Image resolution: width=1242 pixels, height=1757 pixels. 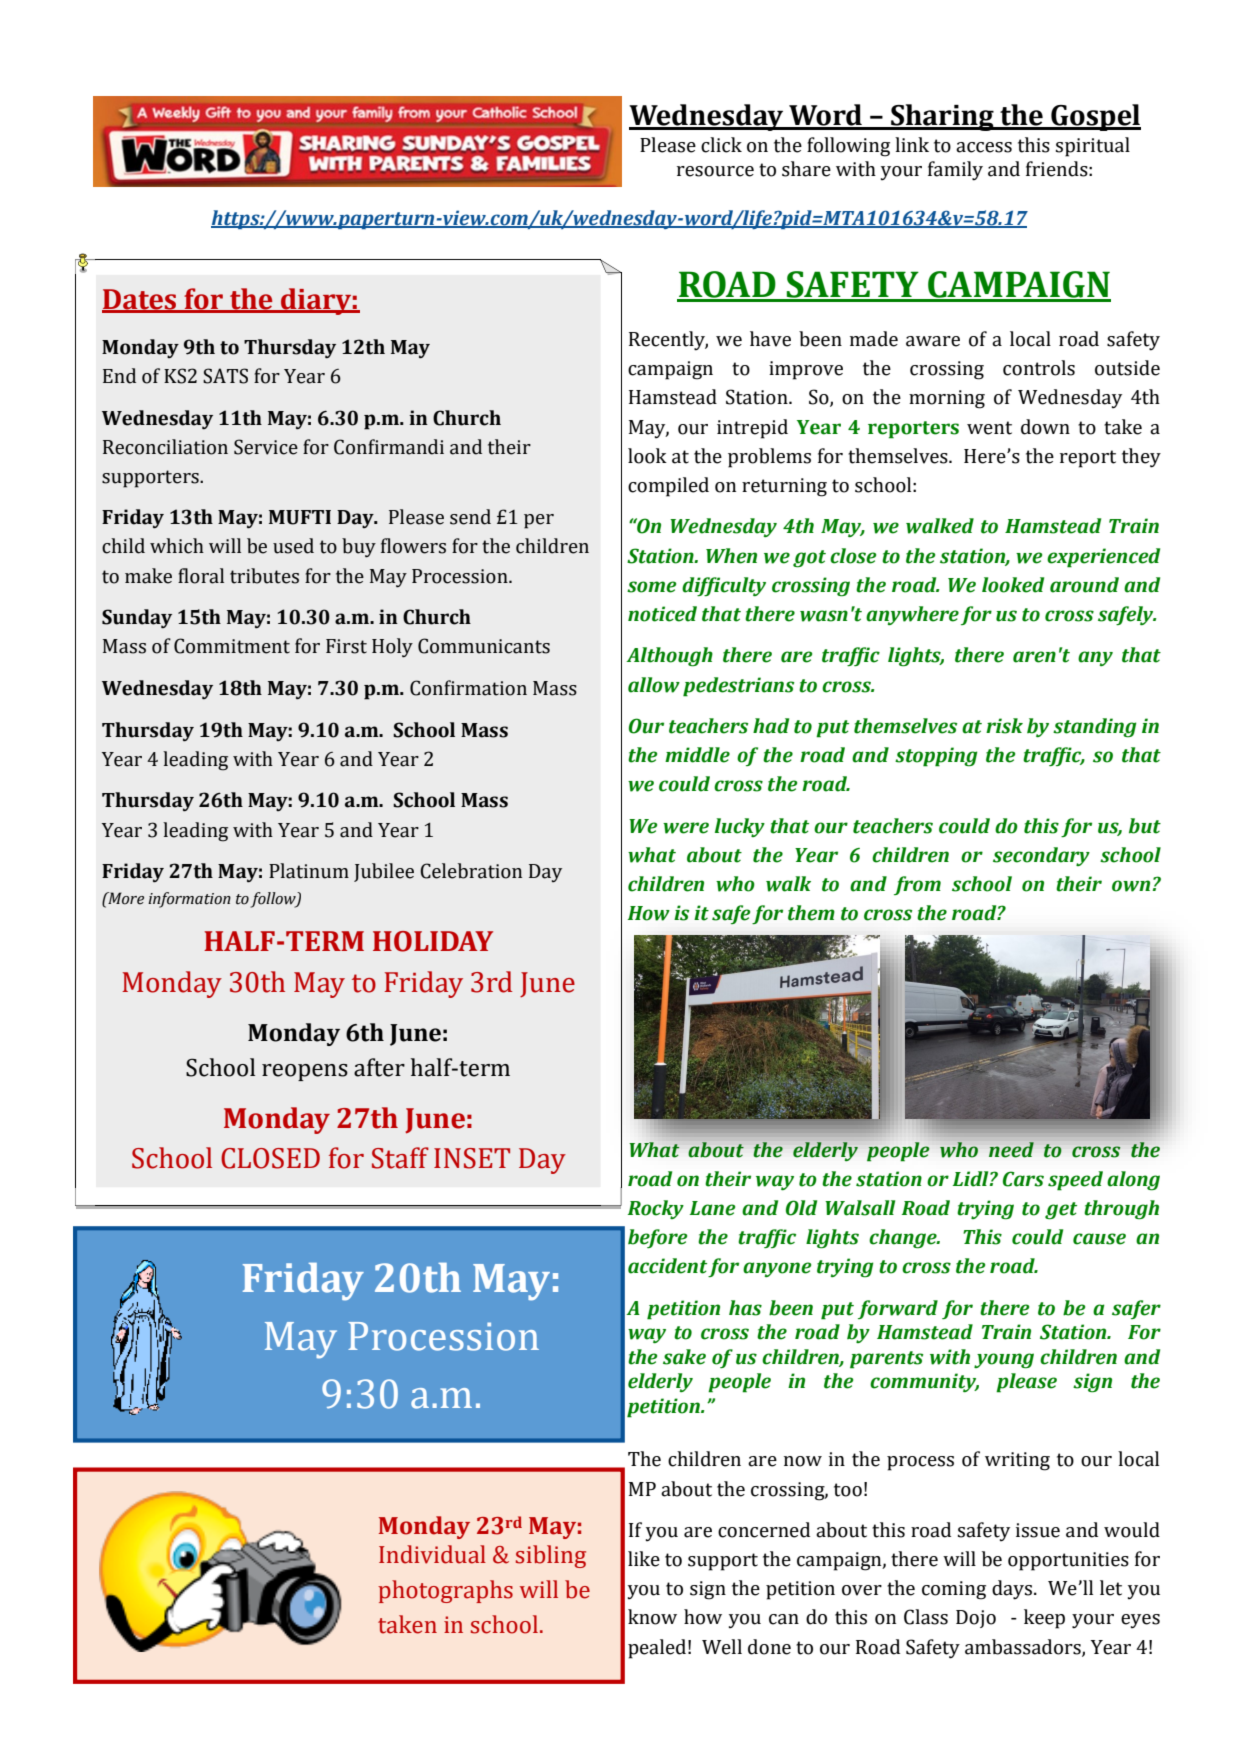 What do you see at coordinates (686, 828) in the screenshot?
I see `were` at bounding box center [686, 828].
